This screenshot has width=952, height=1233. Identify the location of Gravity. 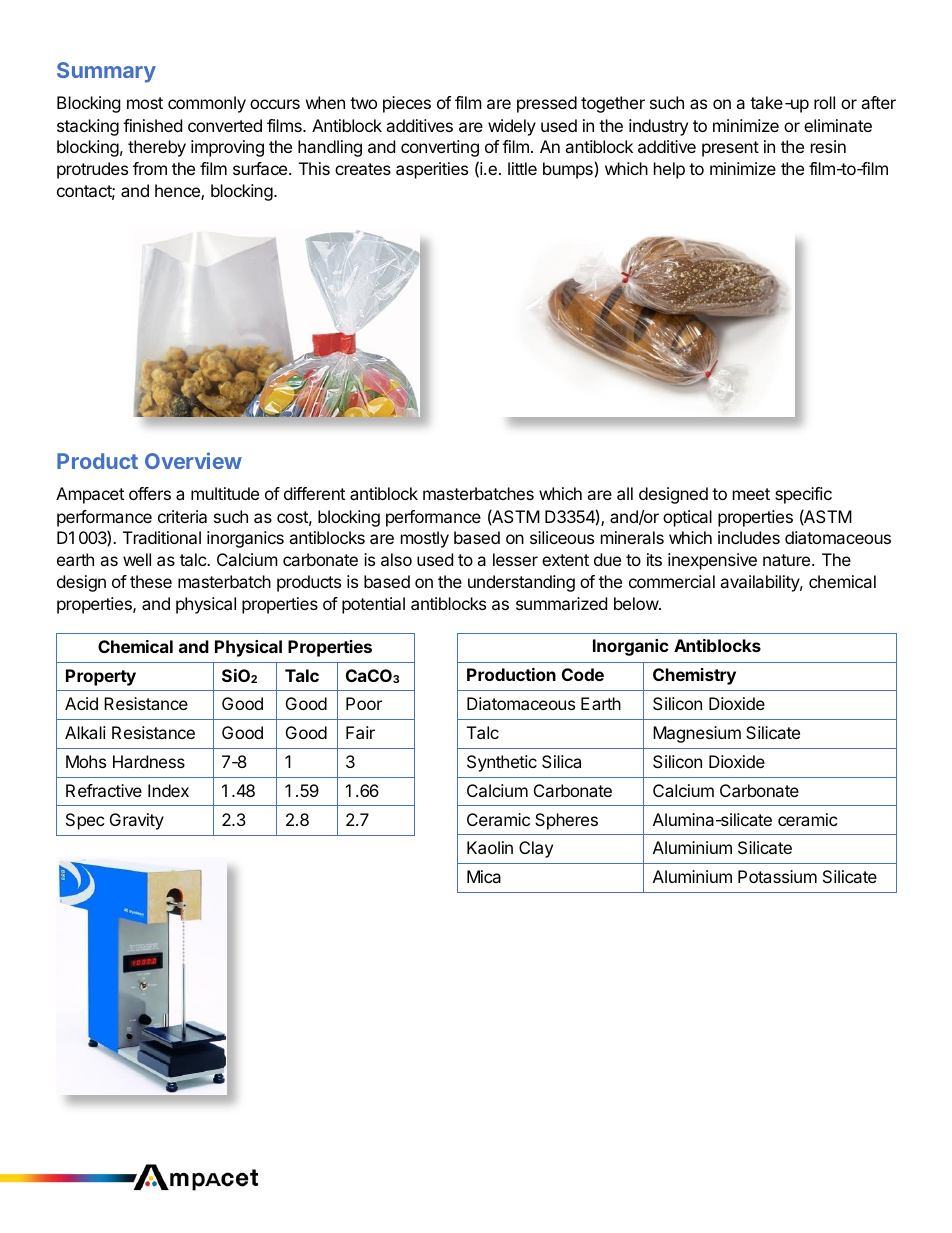
(137, 821).
